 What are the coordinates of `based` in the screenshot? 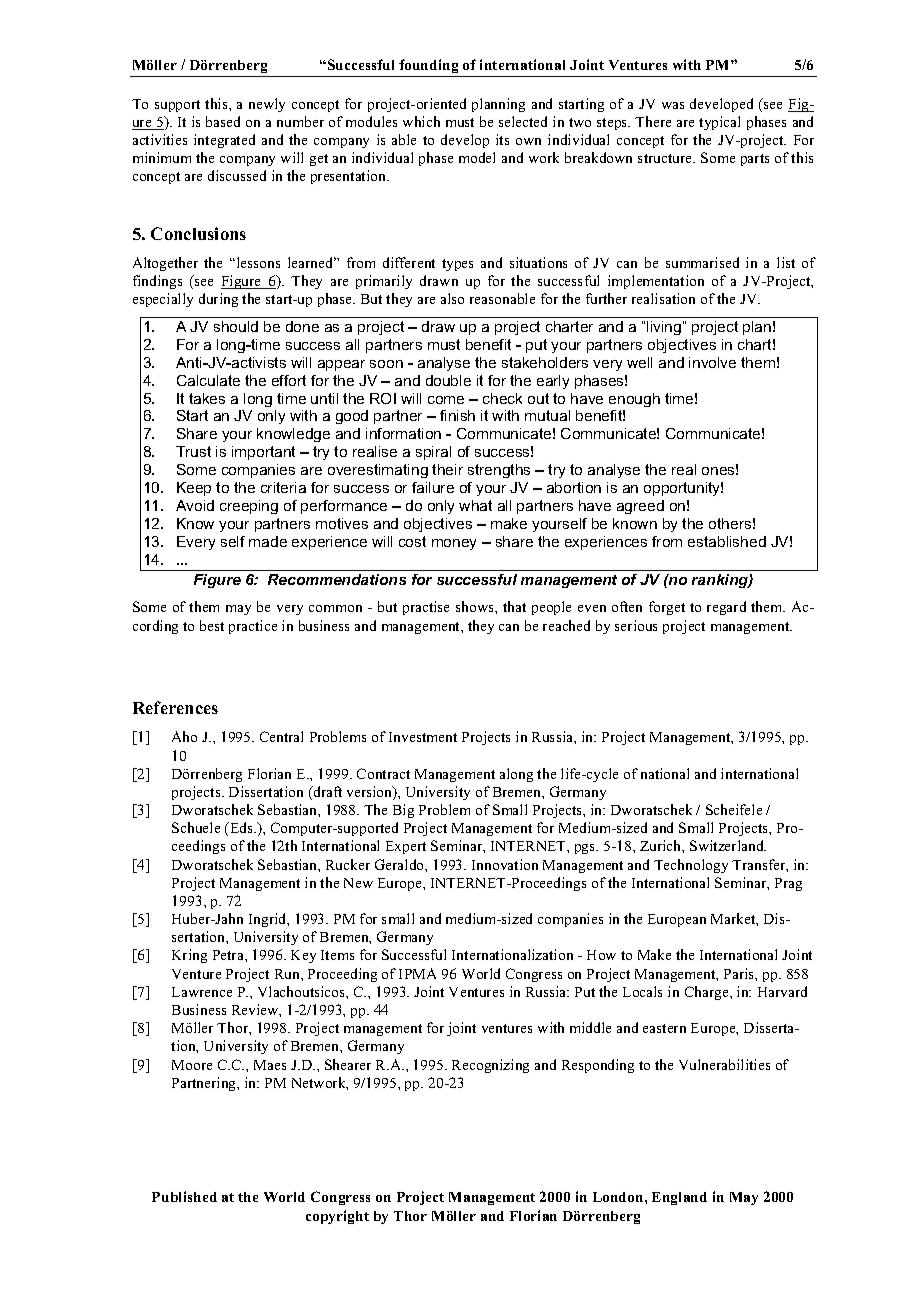 It's located at (223, 121).
